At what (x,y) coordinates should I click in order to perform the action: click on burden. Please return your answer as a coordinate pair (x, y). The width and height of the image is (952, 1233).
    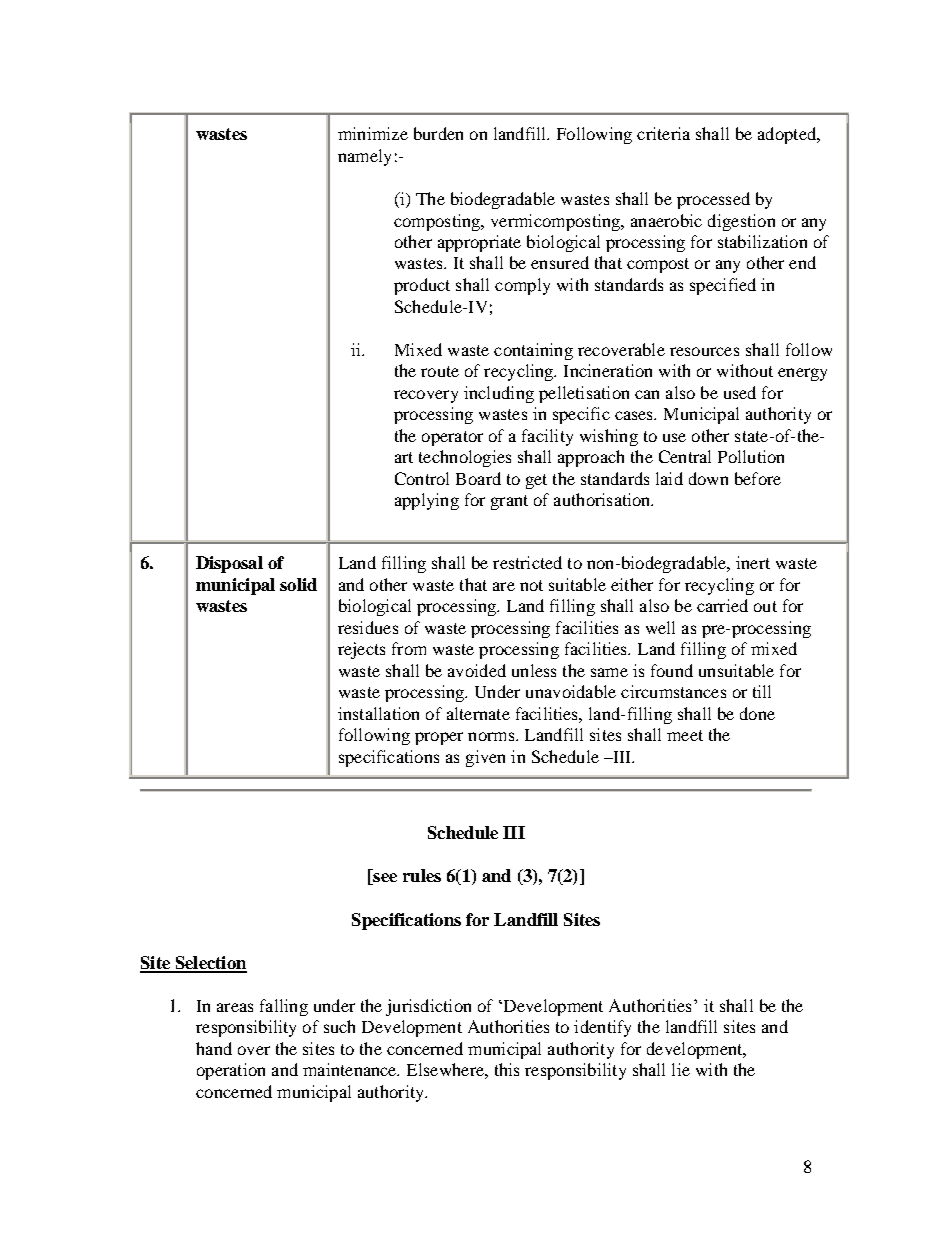
    Looking at the image, I should click on (438, 133).
